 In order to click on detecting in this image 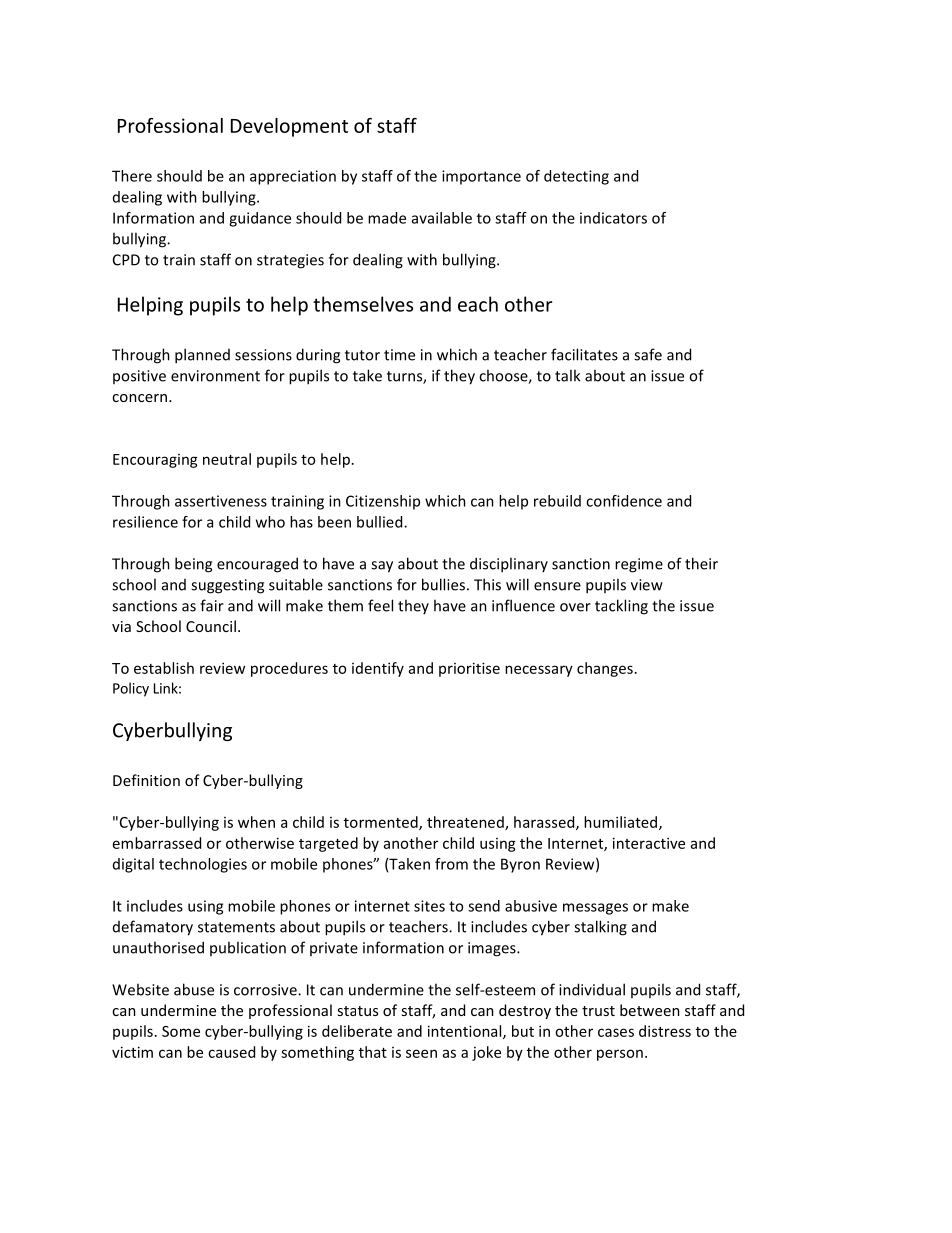, I will do `click(576, 177)`.
